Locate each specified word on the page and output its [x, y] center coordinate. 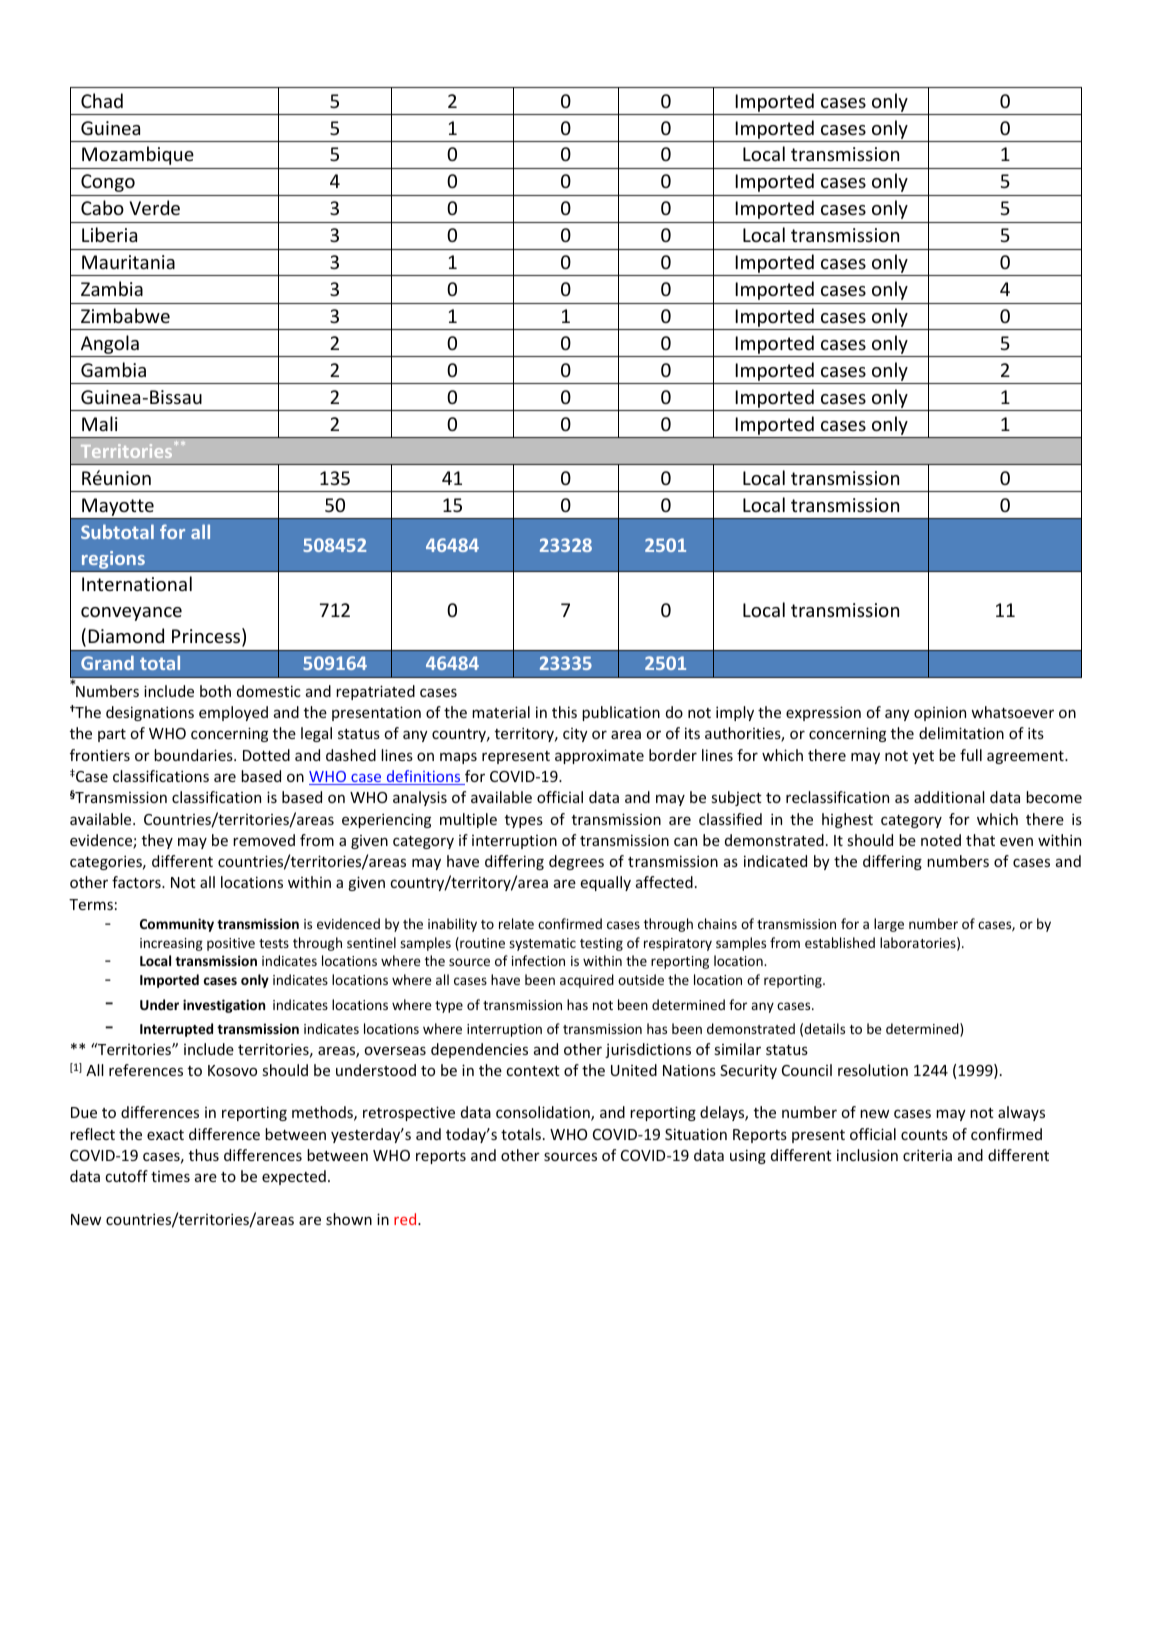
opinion [940, 714]
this [564, 712]
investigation [224, 1006]
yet [923, 757]
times [170, 1176]
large [889, 925]
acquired [587, 981]
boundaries [194, 755]
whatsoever [1012, 712]
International [137, 583]
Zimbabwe [125, 315]
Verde [154, 207]
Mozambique [138, 155]
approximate [599, 756]
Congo [108, 183]
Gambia [113, 369]
